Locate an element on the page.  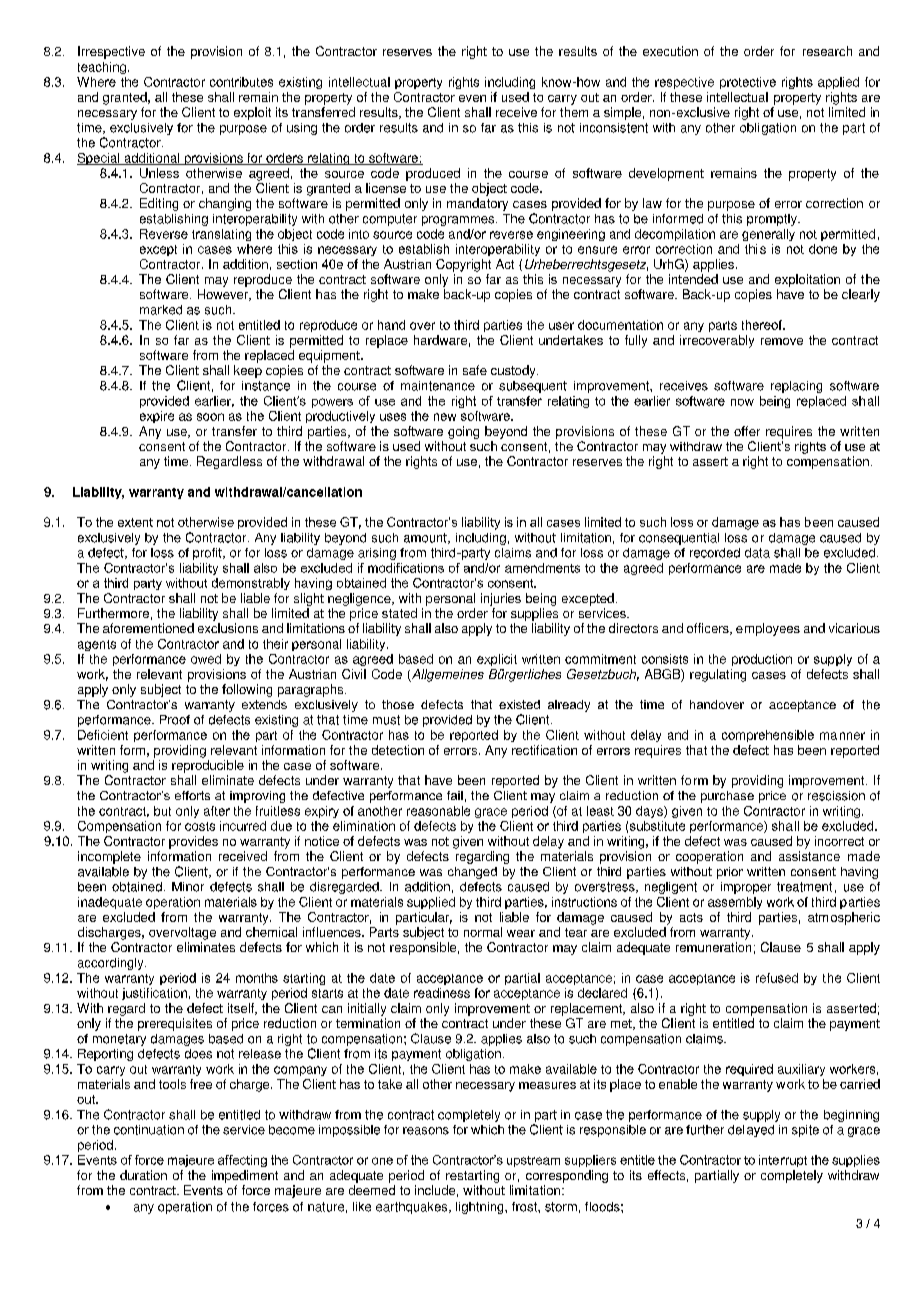
efforts is located at coordinates (192, 795).
